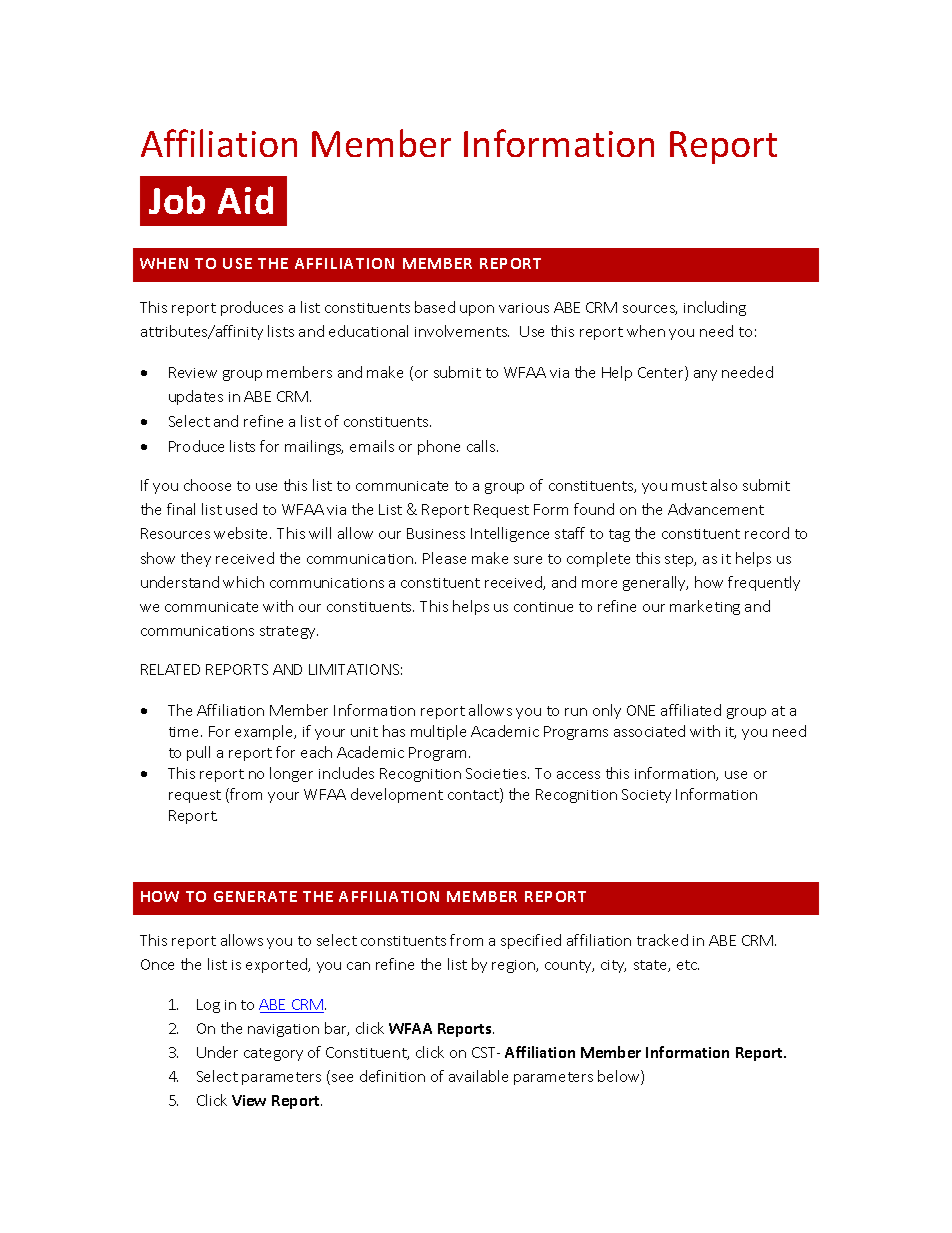 This screenshot has width=952, height=1233. I want to click on available, so click(478, 1076).
